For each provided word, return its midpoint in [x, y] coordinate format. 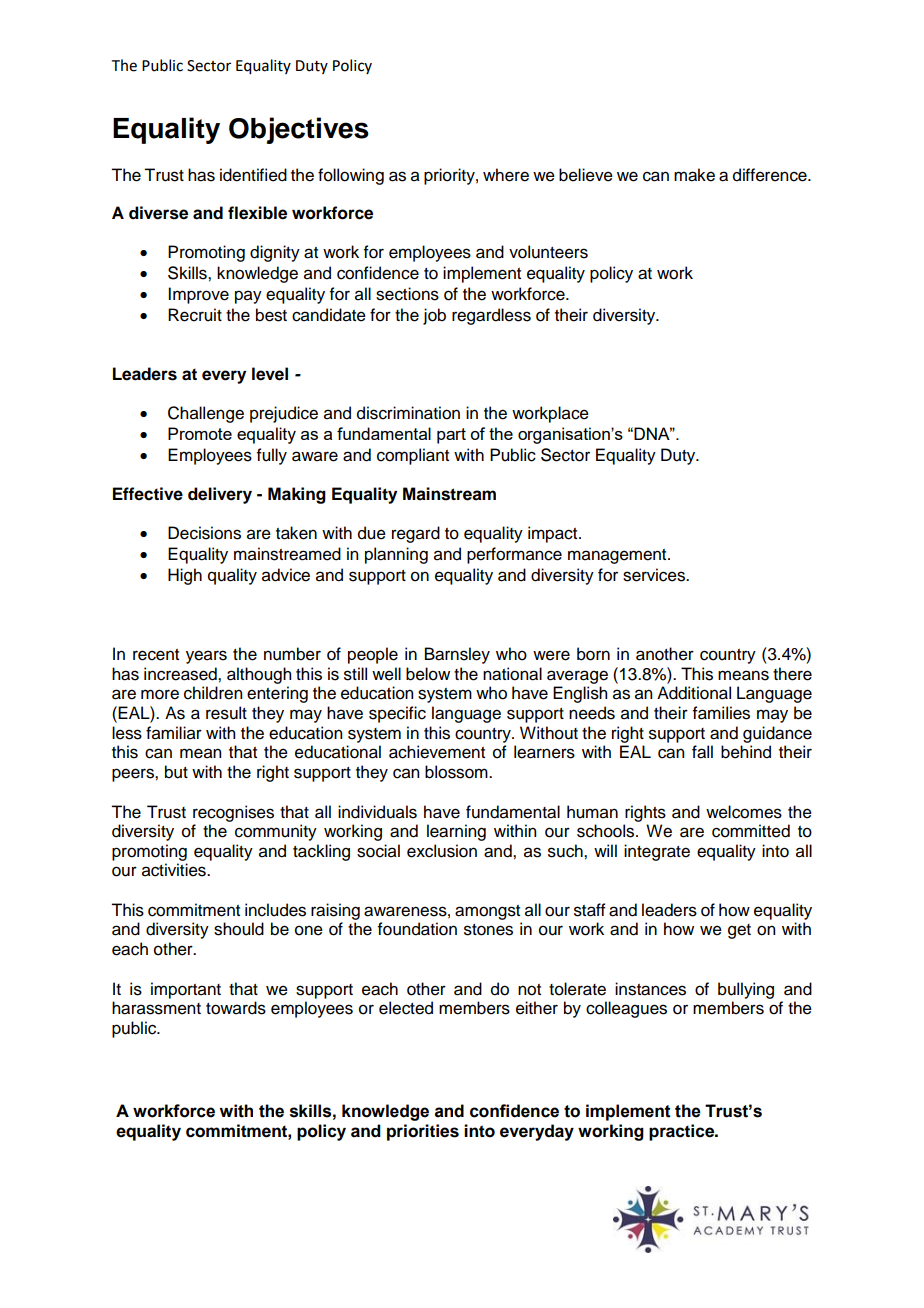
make [694, 175]
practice [683, 1132]
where [506, 175]
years [206, 657]
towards [236, 1008]
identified [253, 175]
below [428, 674]
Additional [694, 693]
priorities [423, 1132]
